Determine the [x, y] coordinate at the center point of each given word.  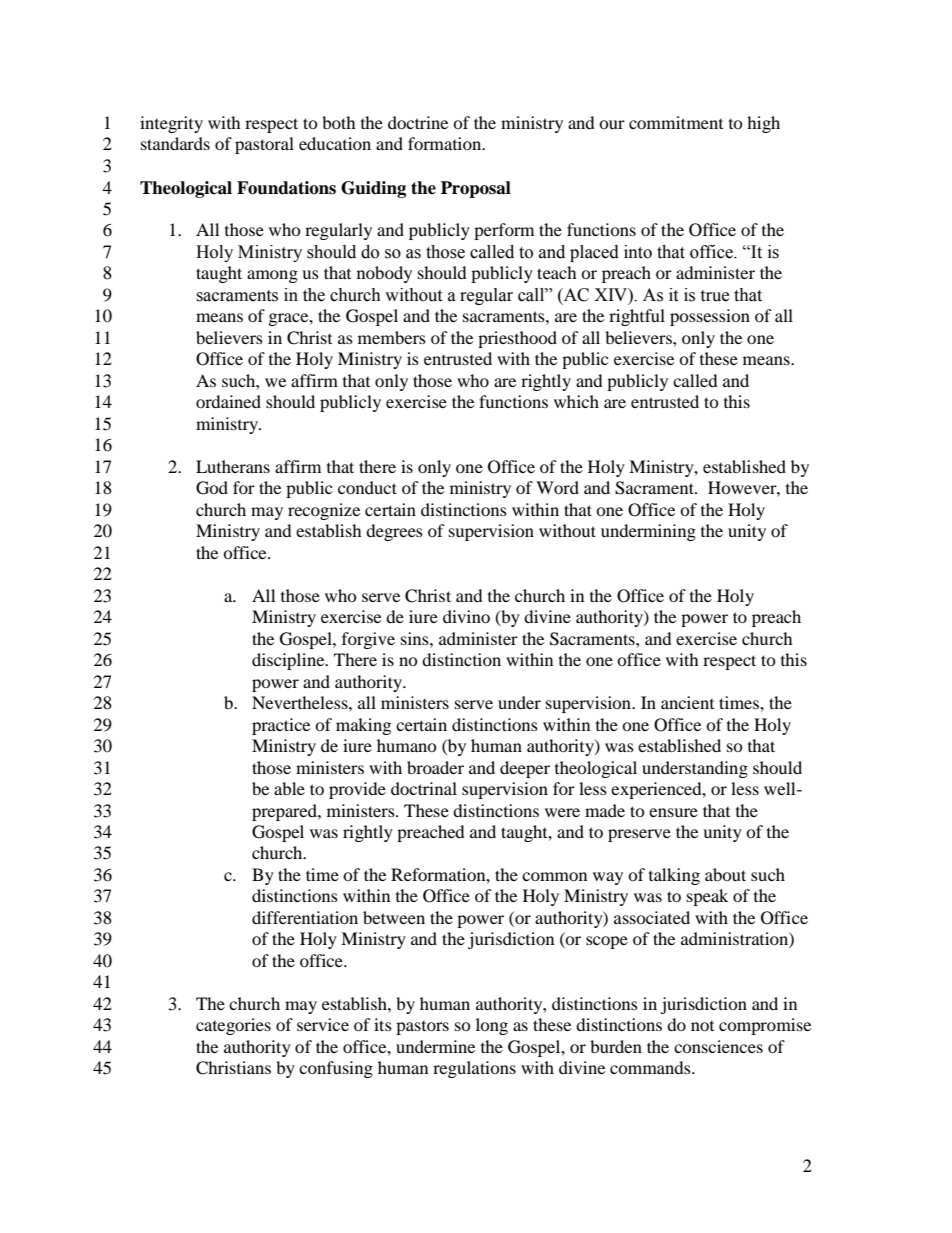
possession [710, 317]
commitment [676, 122]
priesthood [517, 339]
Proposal [476, 189]
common [554, 876]
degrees [394, 532]
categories [233, 1026]
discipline [289, 661]
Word [557, 487]
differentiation [305, 917]
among [272, 276]
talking [674, 876]
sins [416, 638]
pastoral [264, 145]
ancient [687, 702]
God [212, 488]
